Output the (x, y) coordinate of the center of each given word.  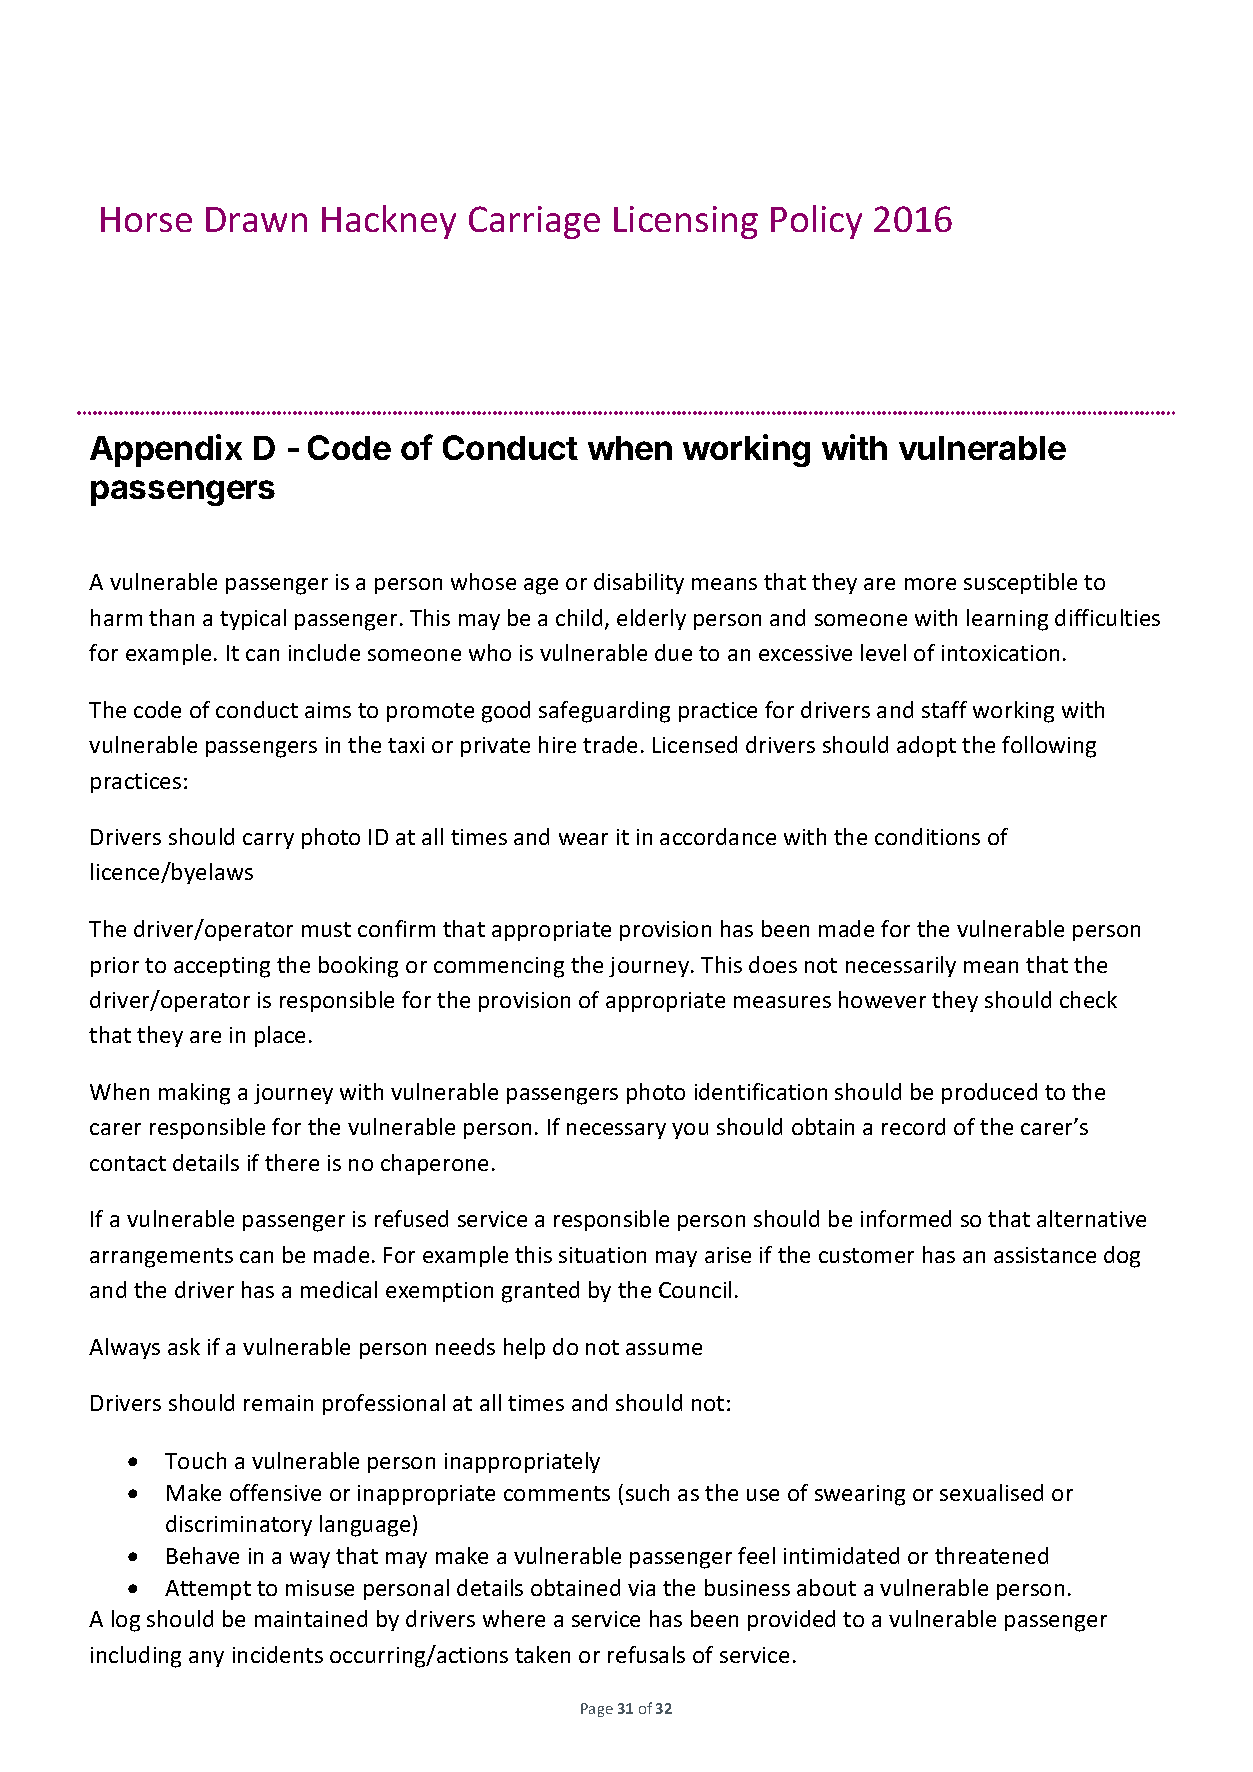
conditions (927, 836)
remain (278, 1403)
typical (253, 619)
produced (989, 1093)
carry (268, 841)
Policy (816, 222)
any (206, 1659)
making (194, 1094)
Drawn (256, 219)
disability (639, 583)
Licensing (686, 222)
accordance (718, 836)
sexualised (991, 1492)
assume (664, 1349)
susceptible (1020, 583)
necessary (616, 1131)
